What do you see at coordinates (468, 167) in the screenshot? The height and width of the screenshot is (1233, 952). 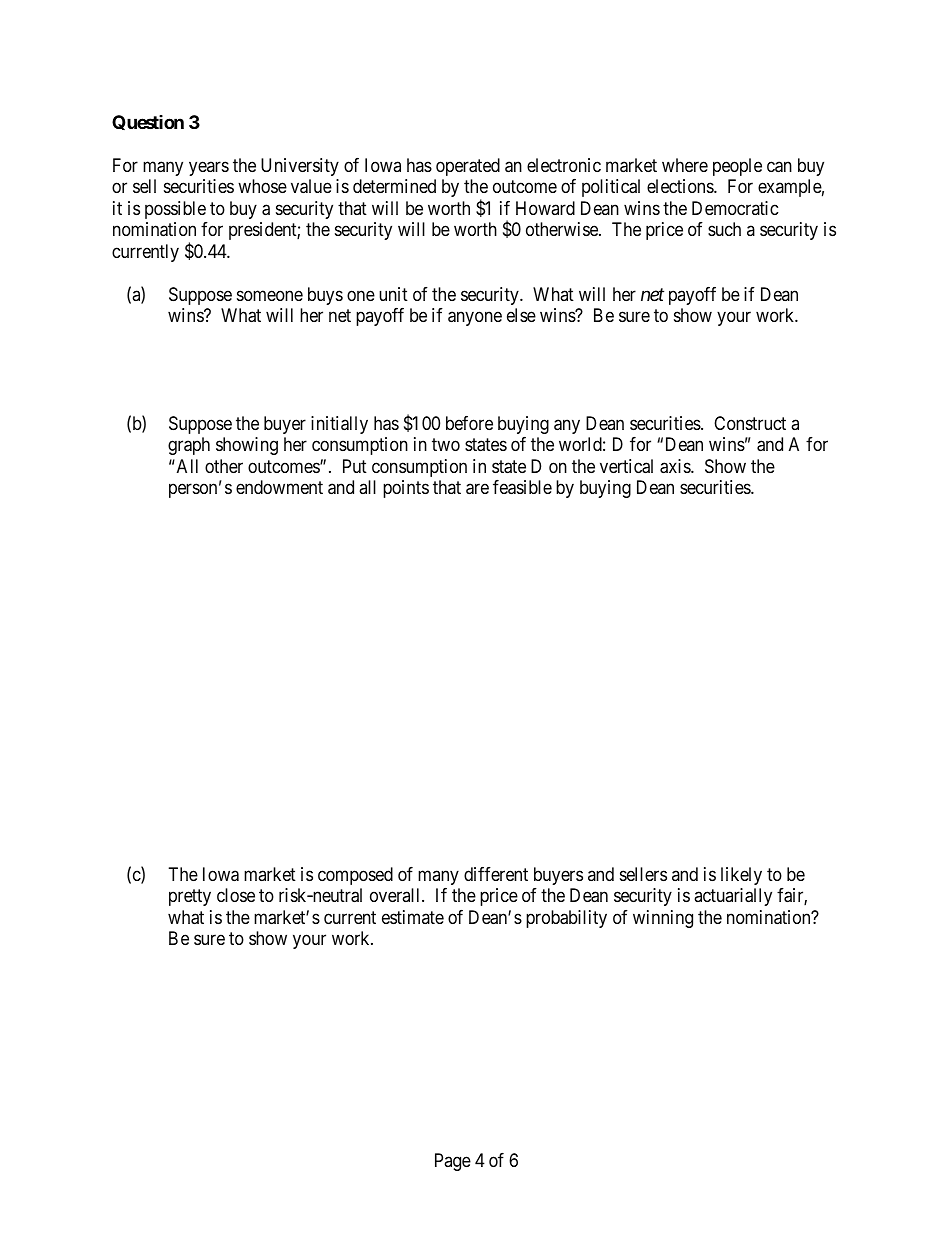 I see `operated` at bounding box center [468, 167].
